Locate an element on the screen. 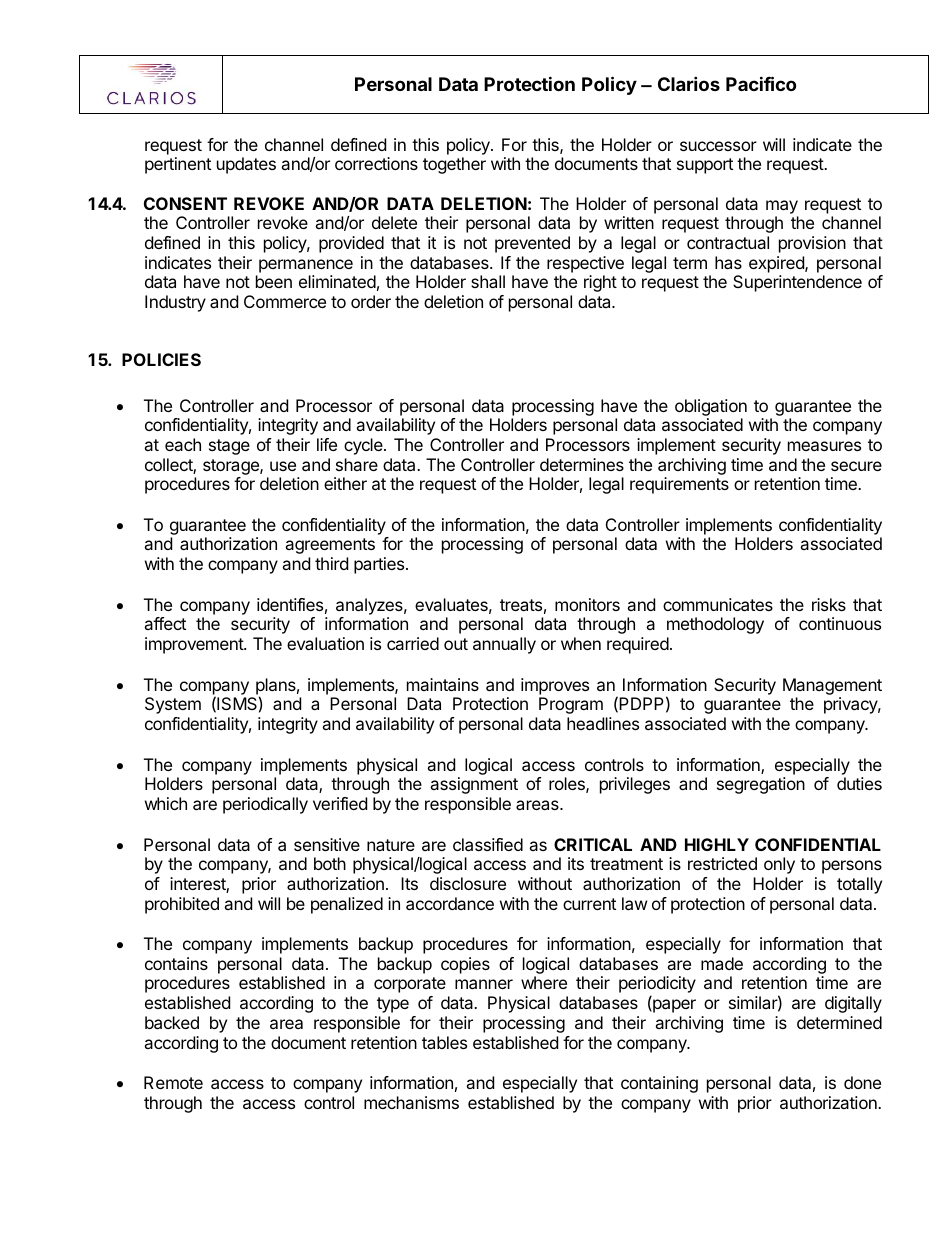 Image resolution: width=952 pixels, height=1233 pixels. Remote is located at coordinates (173, 1082).
